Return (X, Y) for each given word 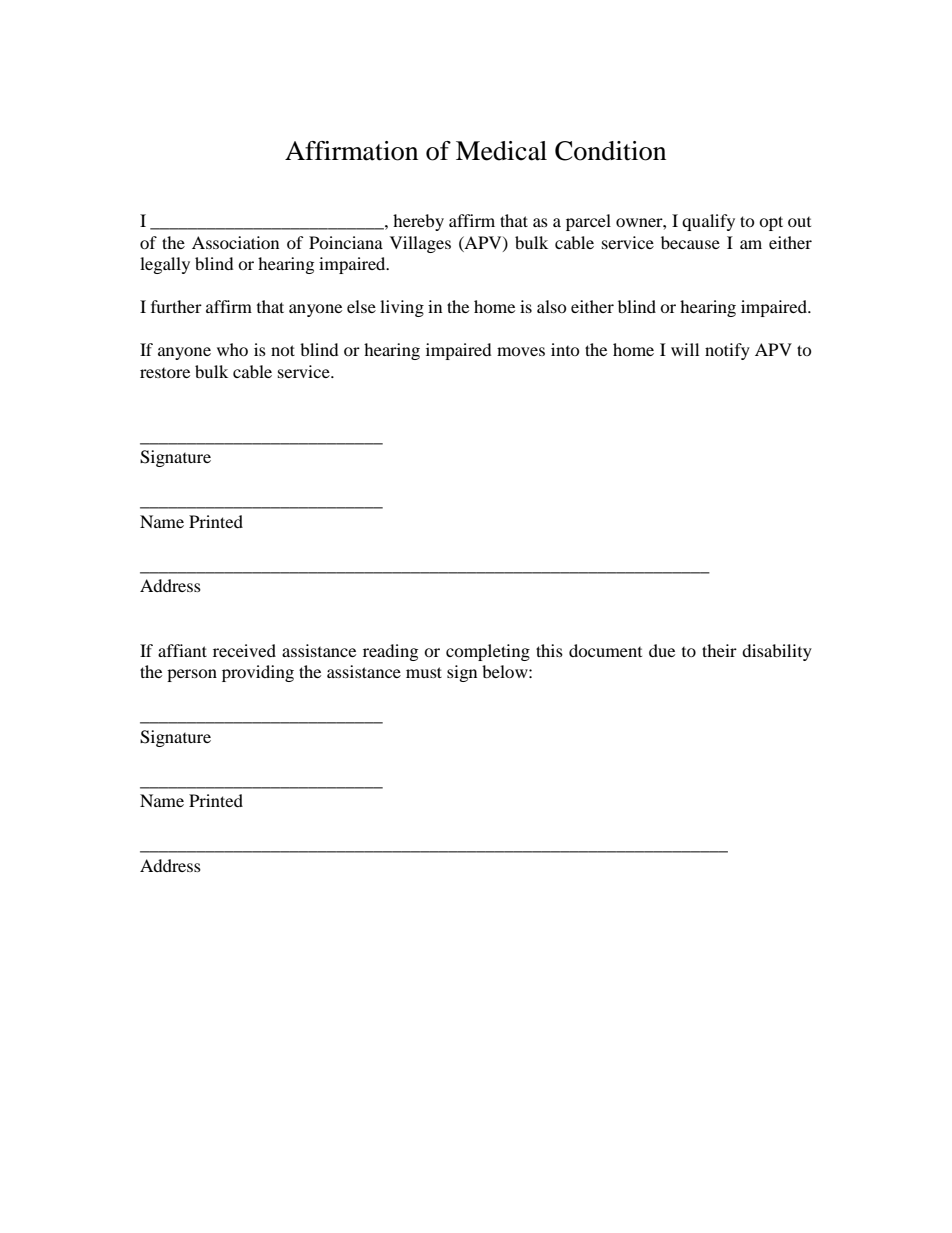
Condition (610, 151)
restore (165, 373)
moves (521, 351)
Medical (501, 151)
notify (727, 351)
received (244, 650)
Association (235, 242)
